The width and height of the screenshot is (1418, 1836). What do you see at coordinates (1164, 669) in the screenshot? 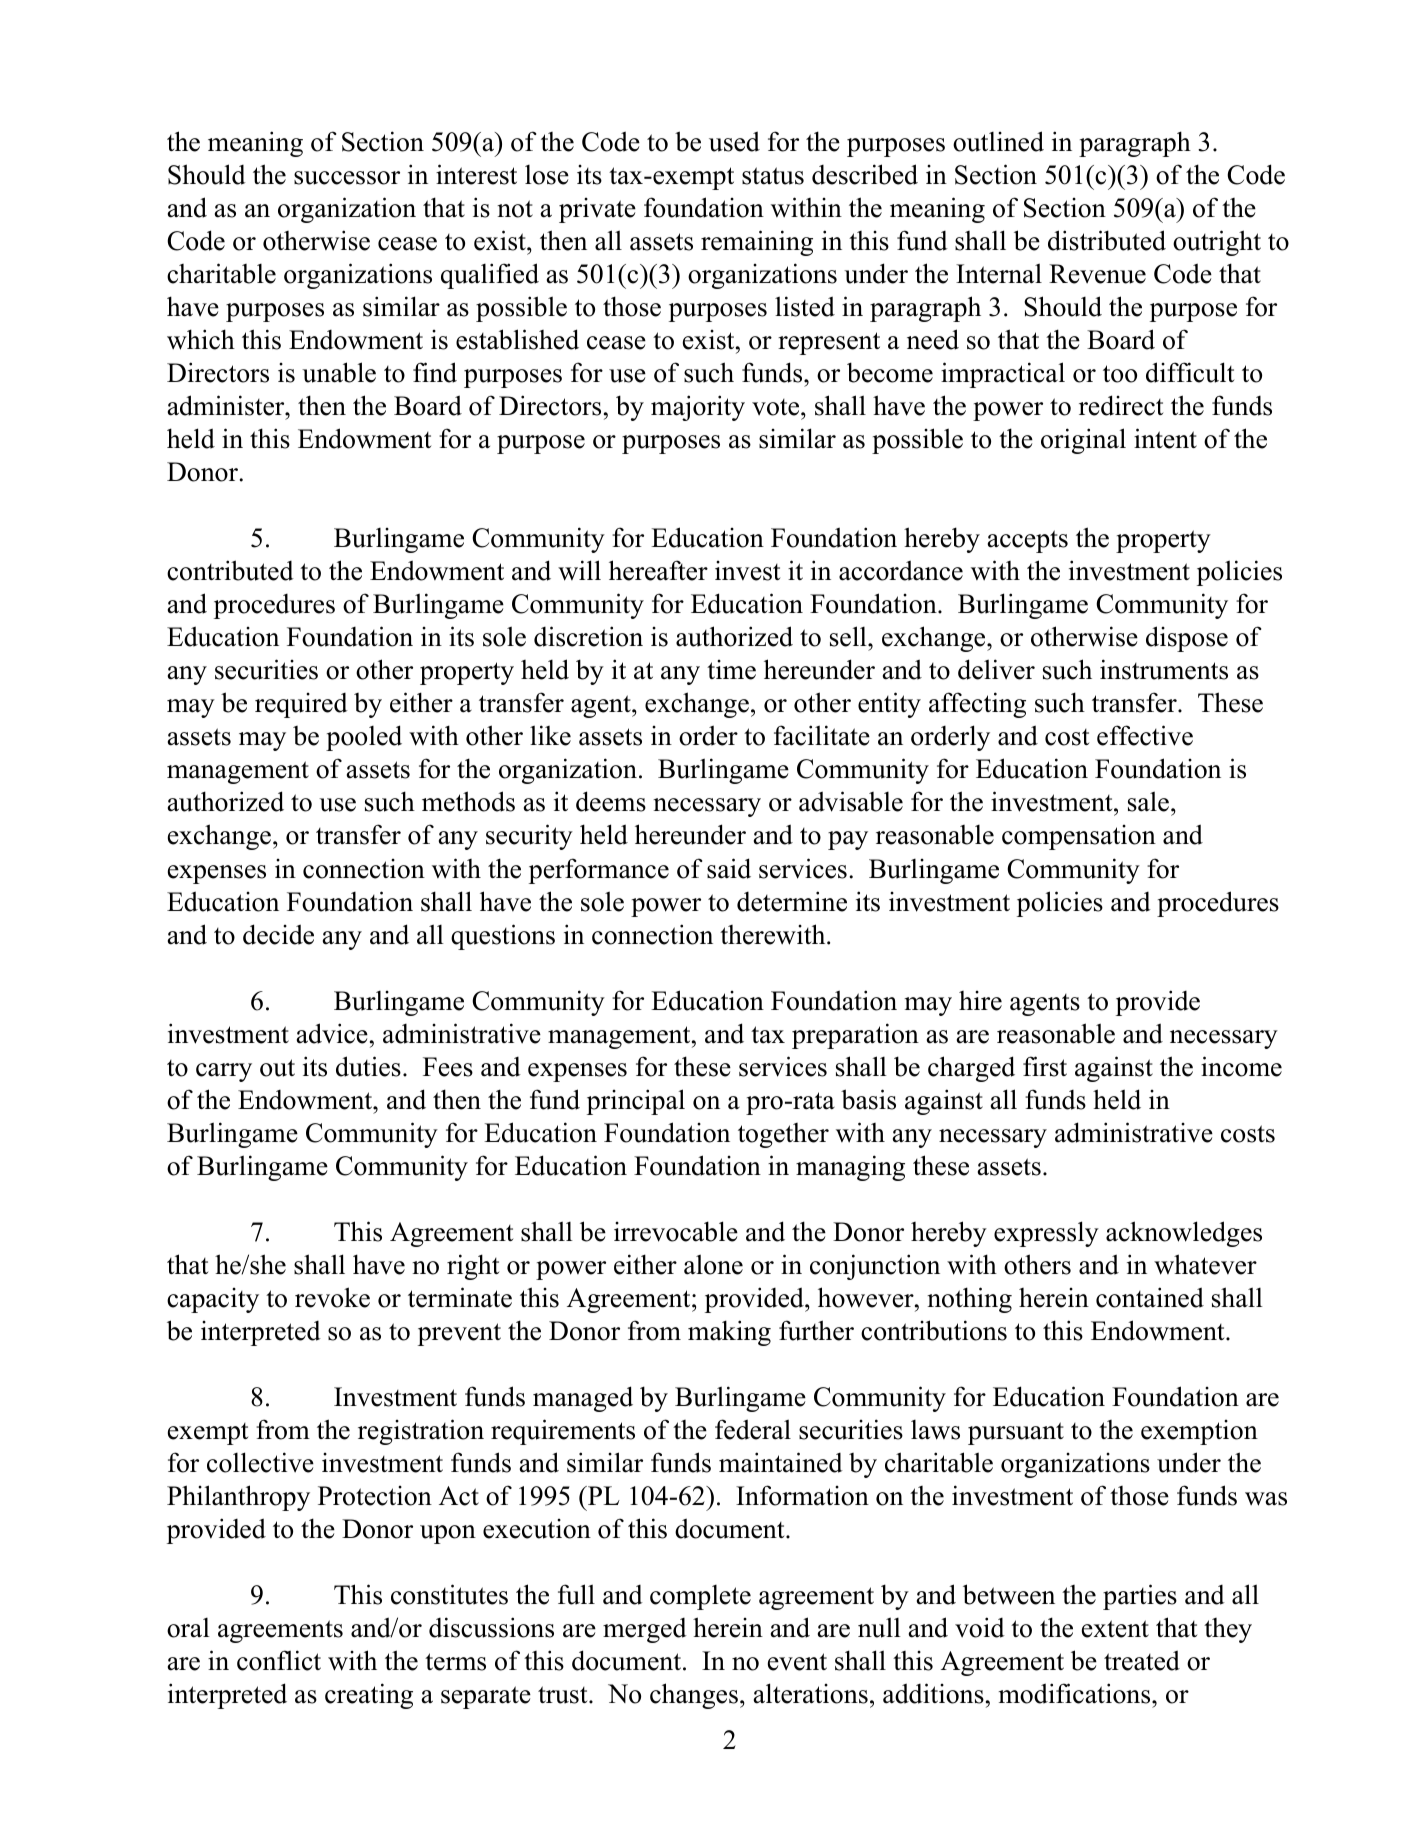
I see `instruments` at bounding box center [1164, 669].
